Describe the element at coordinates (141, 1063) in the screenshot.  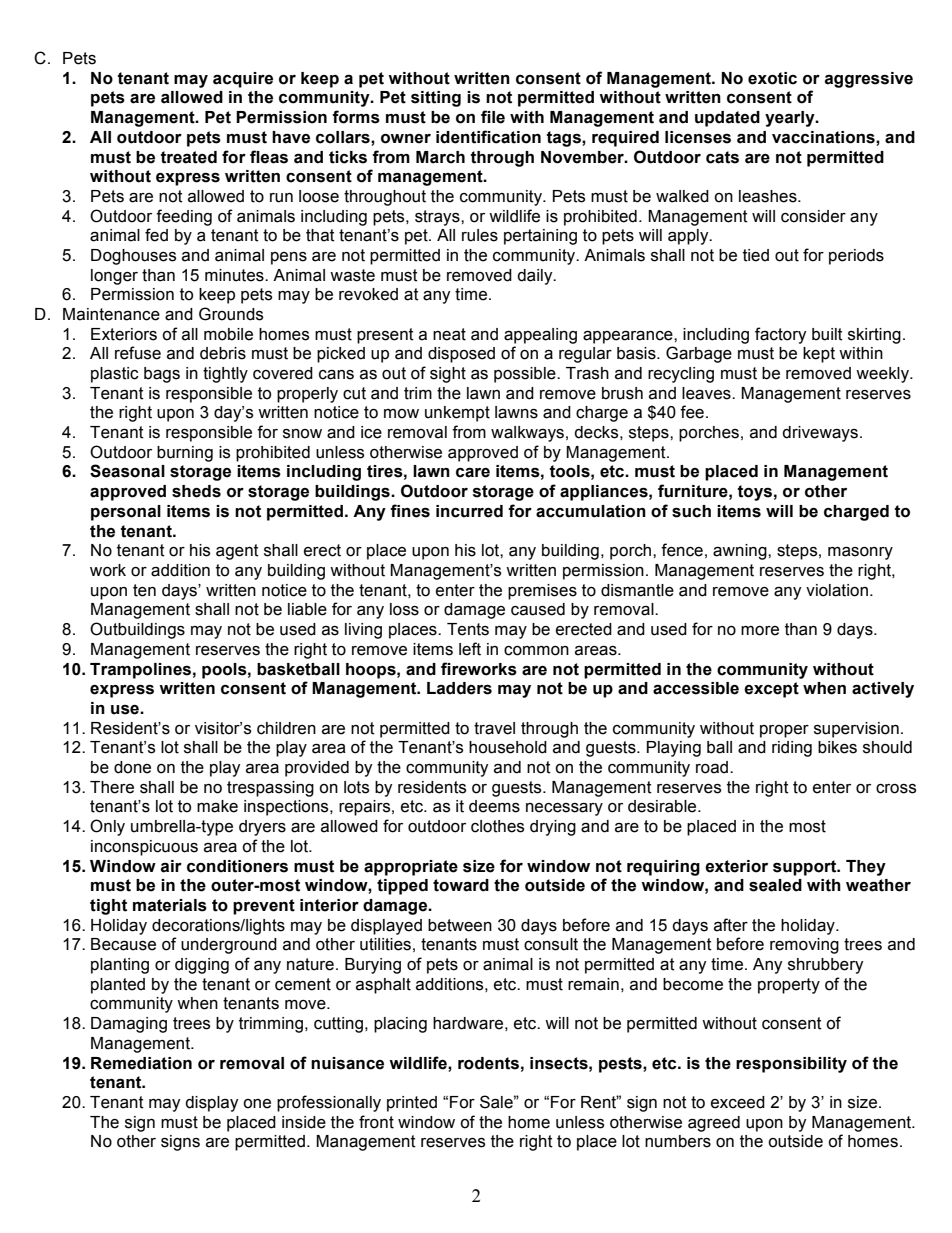
I see `Remediation` at that location.
